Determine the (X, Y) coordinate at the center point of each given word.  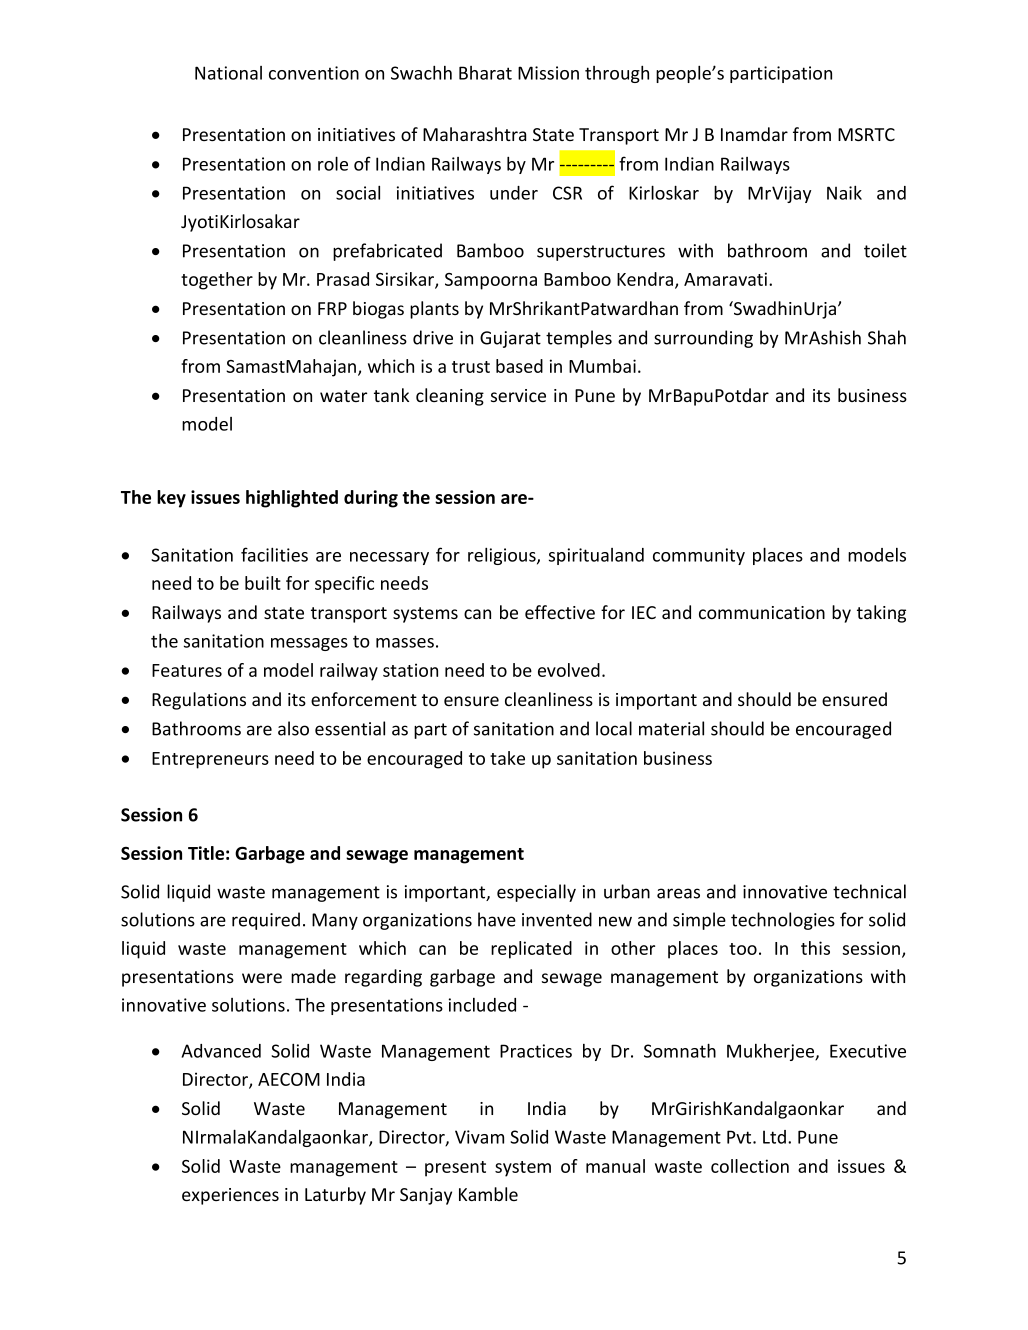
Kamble (488, 1194)
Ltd (774, 1137)
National (228, 73)
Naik (844, 193)
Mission (548, 73)
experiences (230, 1196)
